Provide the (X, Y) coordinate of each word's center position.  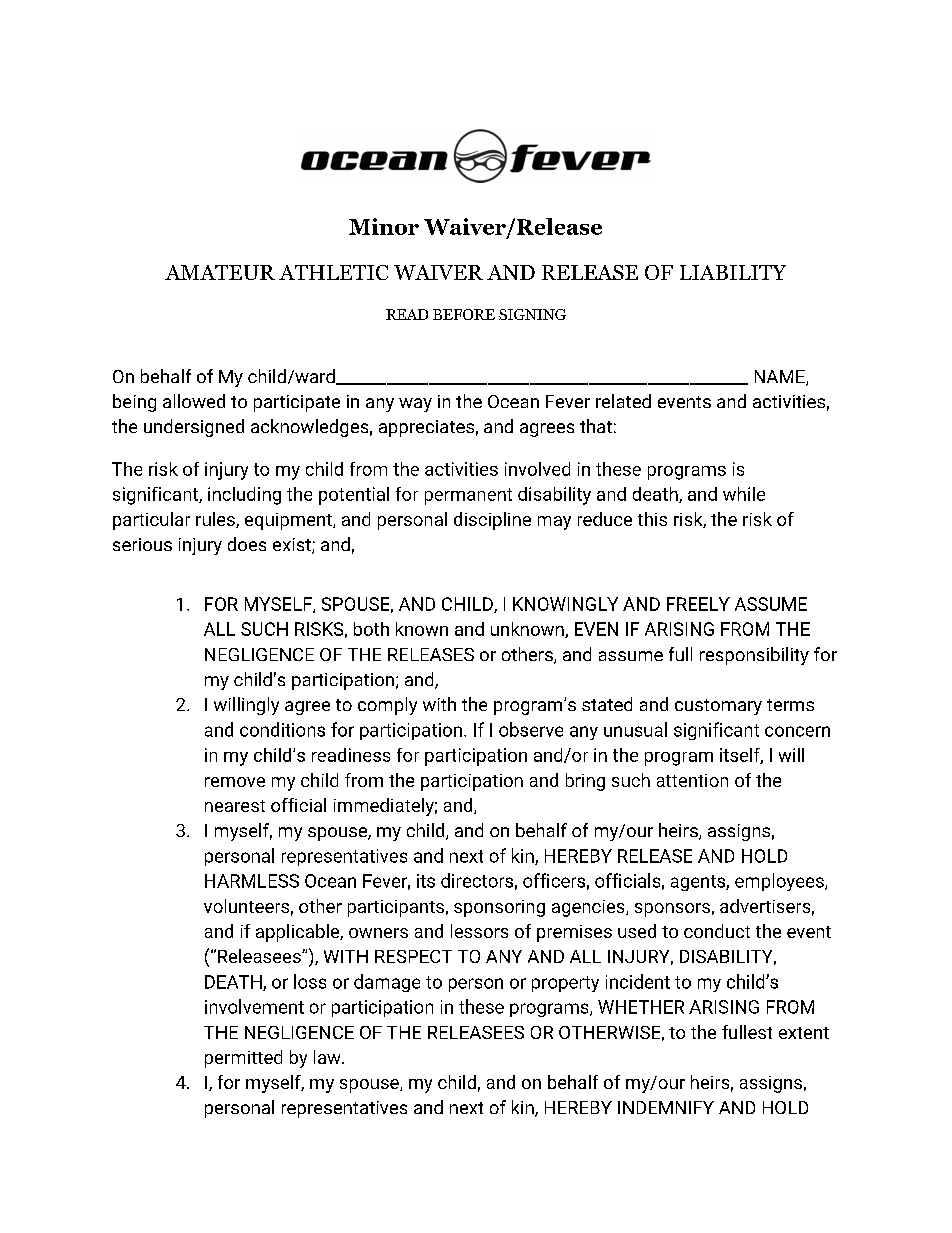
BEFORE (464, 314)
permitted (243, 1059)
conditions (282, 729)
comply (387, 706)
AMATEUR (220, 272)
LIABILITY (733, 272)
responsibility (754, 656)
